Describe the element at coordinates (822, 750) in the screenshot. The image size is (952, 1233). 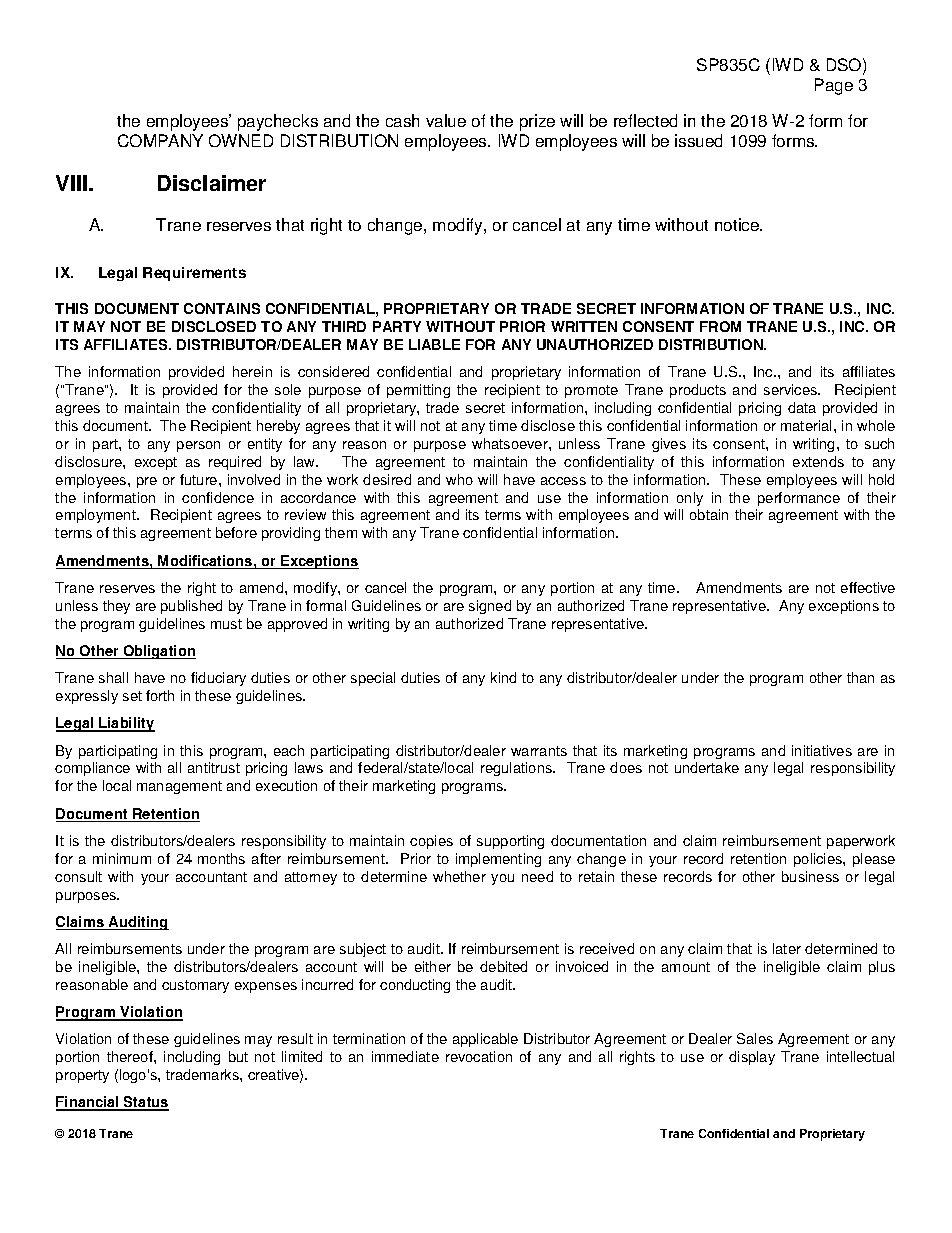
I see `initiatives` at that location.
